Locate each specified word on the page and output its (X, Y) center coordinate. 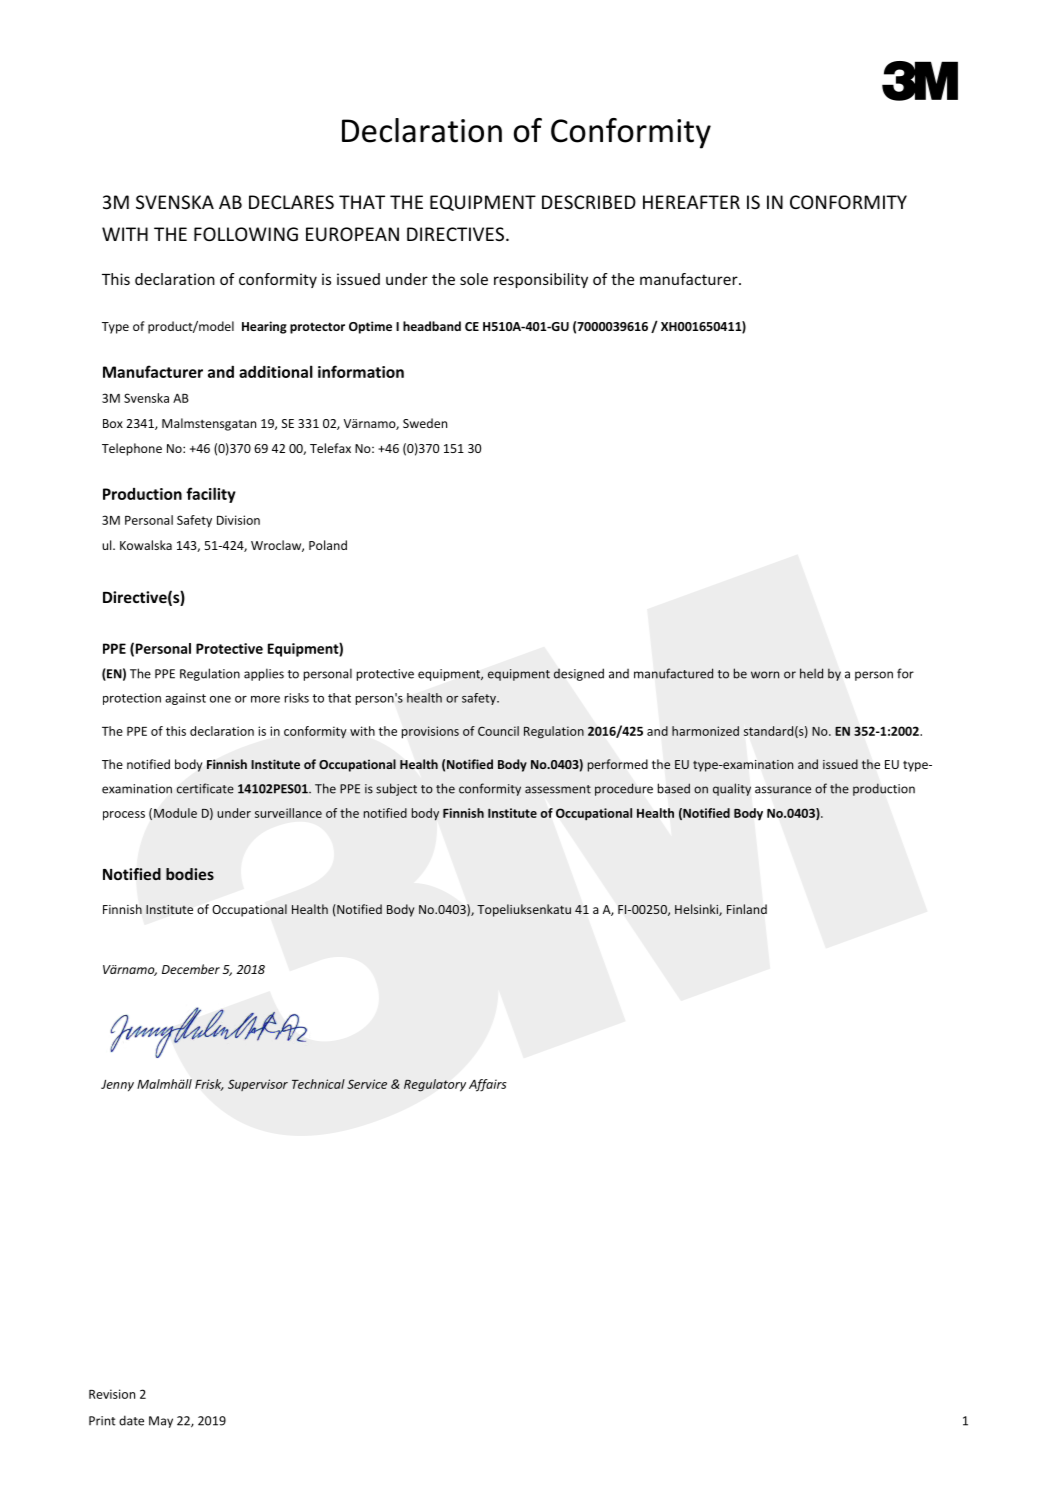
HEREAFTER (691, 202)
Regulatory (435, 1085)
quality (732, 789)
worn (765, 675)
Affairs (488, 1085)
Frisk (209, 1085)
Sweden (425, 423)
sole (474, 279)
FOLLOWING (246, 234)
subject (396, 789)
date (131, 1420)
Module (175, 813)
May (161, 1422)
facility (211, 495)
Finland (747, 909)
